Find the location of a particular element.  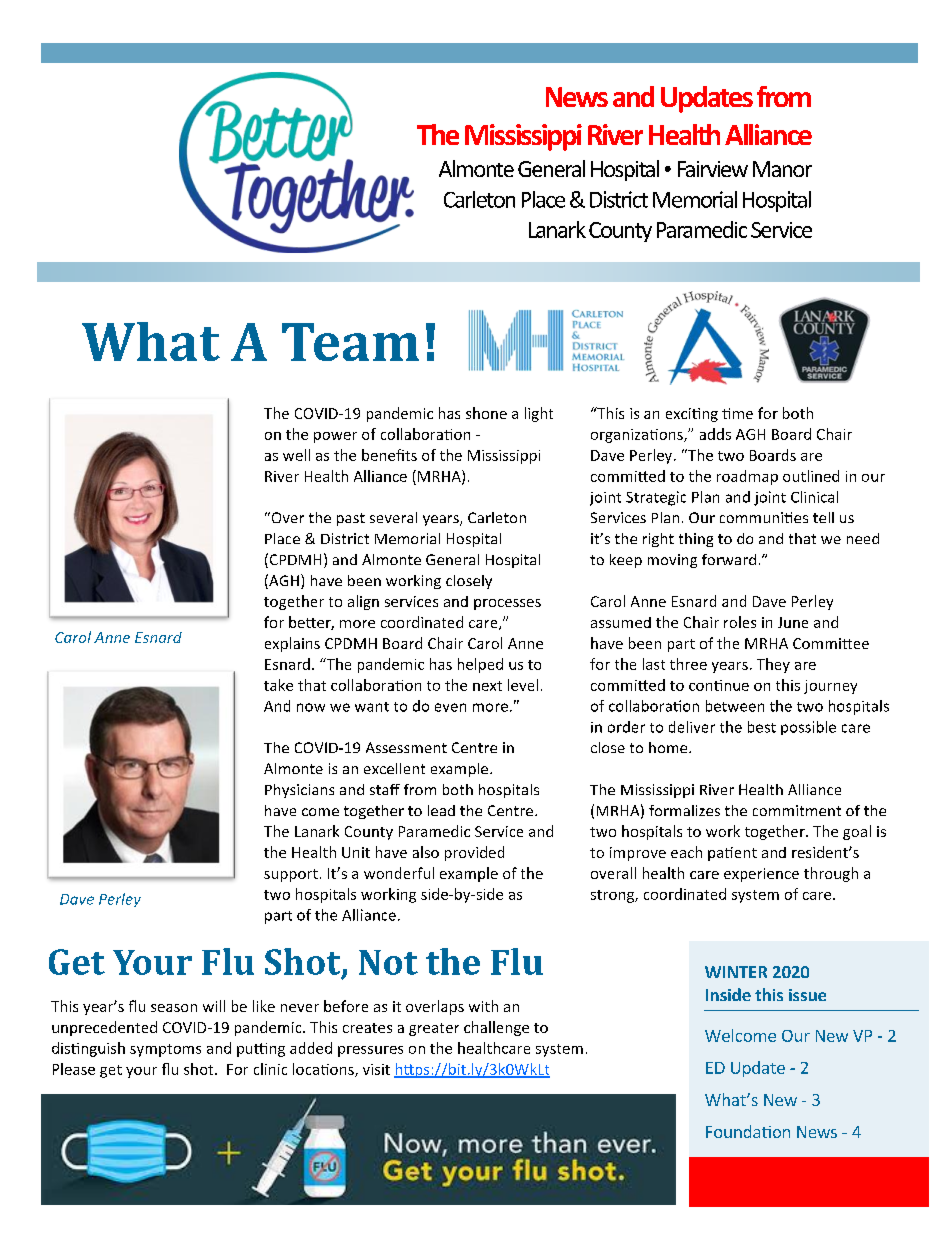

symptoms is located at coordinates (165, 1050).
